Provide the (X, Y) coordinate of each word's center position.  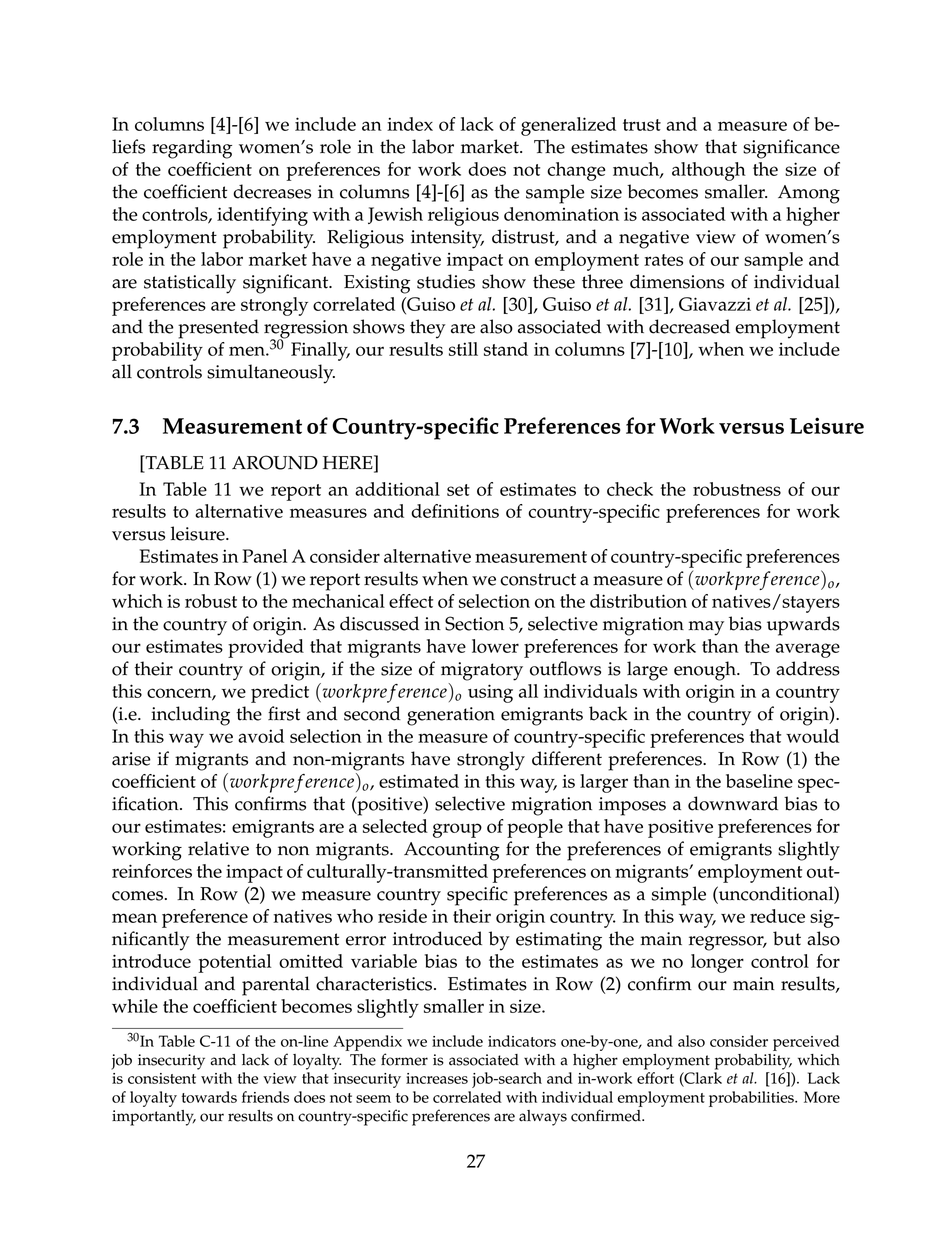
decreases (272, 191)
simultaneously (271, 374)
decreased (689, 326)
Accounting (452, 851)
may (706, 628)
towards (209, 1097)
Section (474, 623)
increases (437, 1078)
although (709, 171)
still (463, 349)
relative (218, 848)
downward (733, 803)
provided (266, 648)
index (410, 124)
